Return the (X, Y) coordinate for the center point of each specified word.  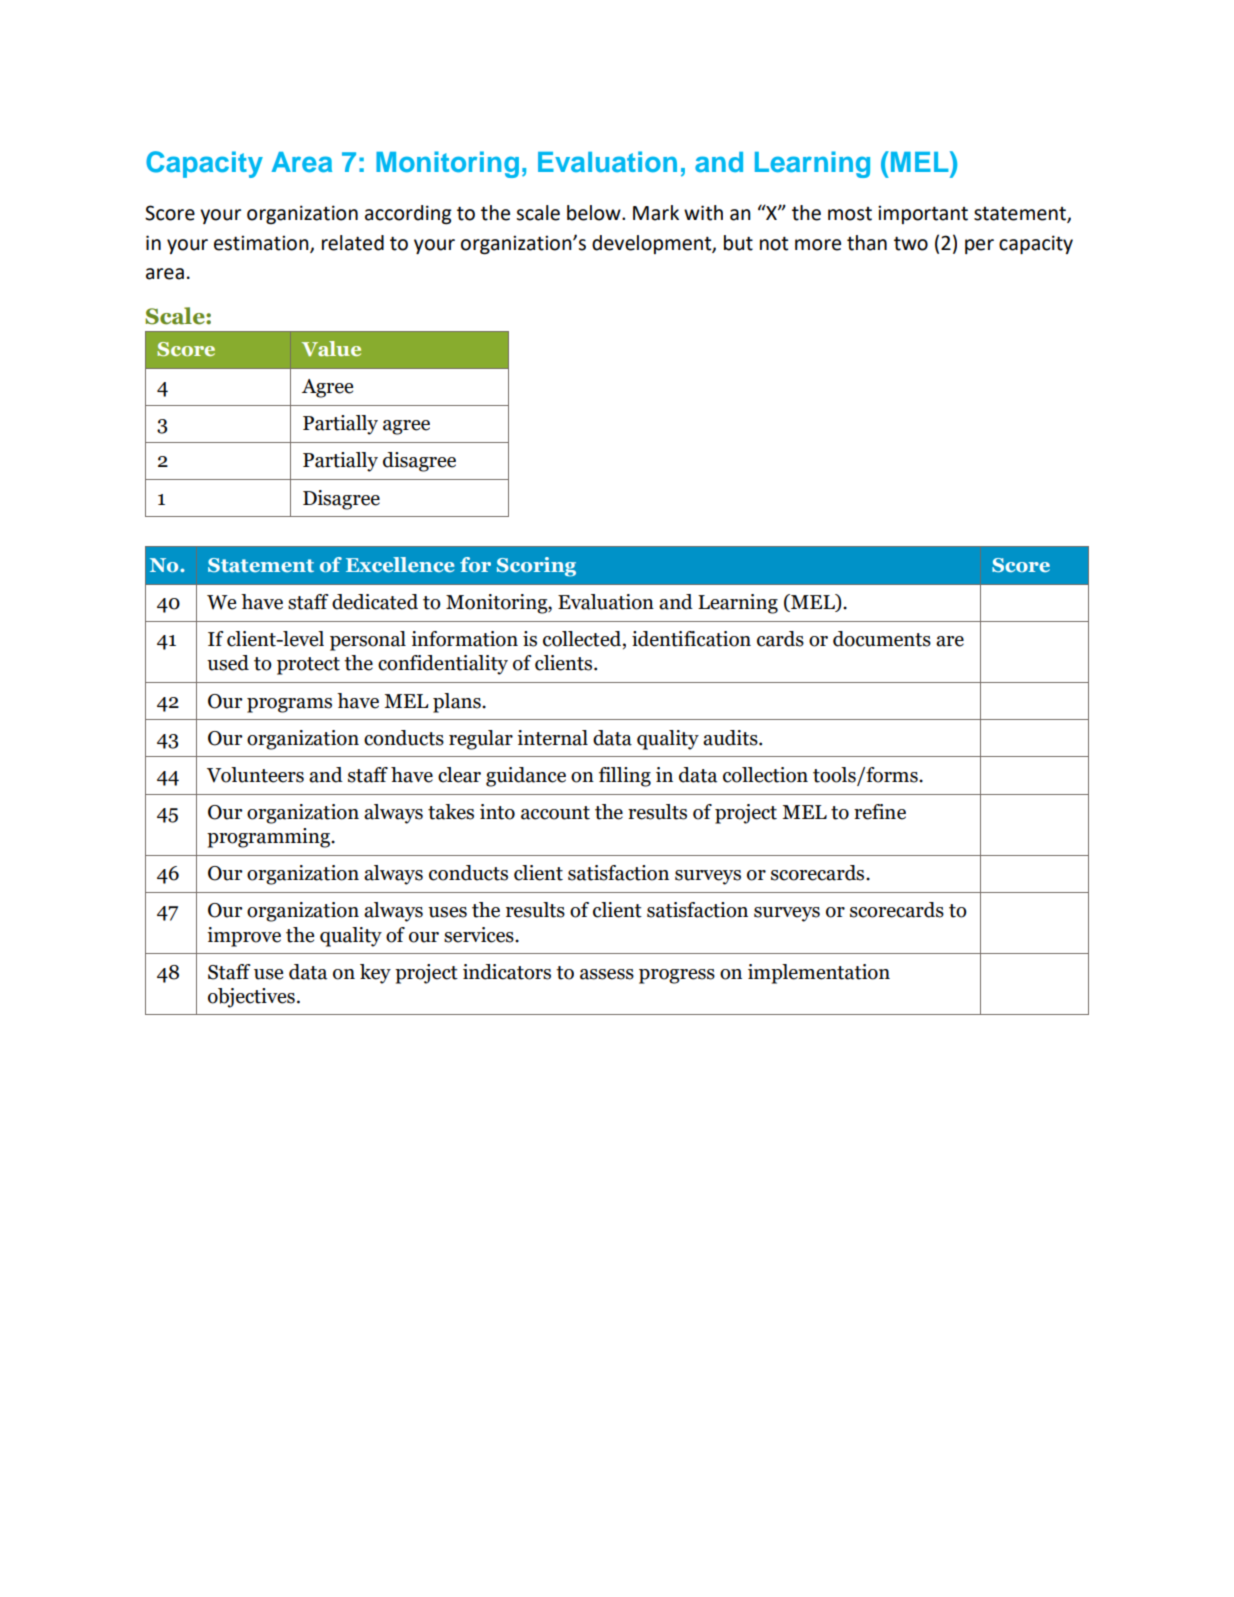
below (595, 213)
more (818, 245)
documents (882, 639)
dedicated (375, 602)
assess (607, 974)
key (375, 974)
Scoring (536, 567)
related (353, 243)
